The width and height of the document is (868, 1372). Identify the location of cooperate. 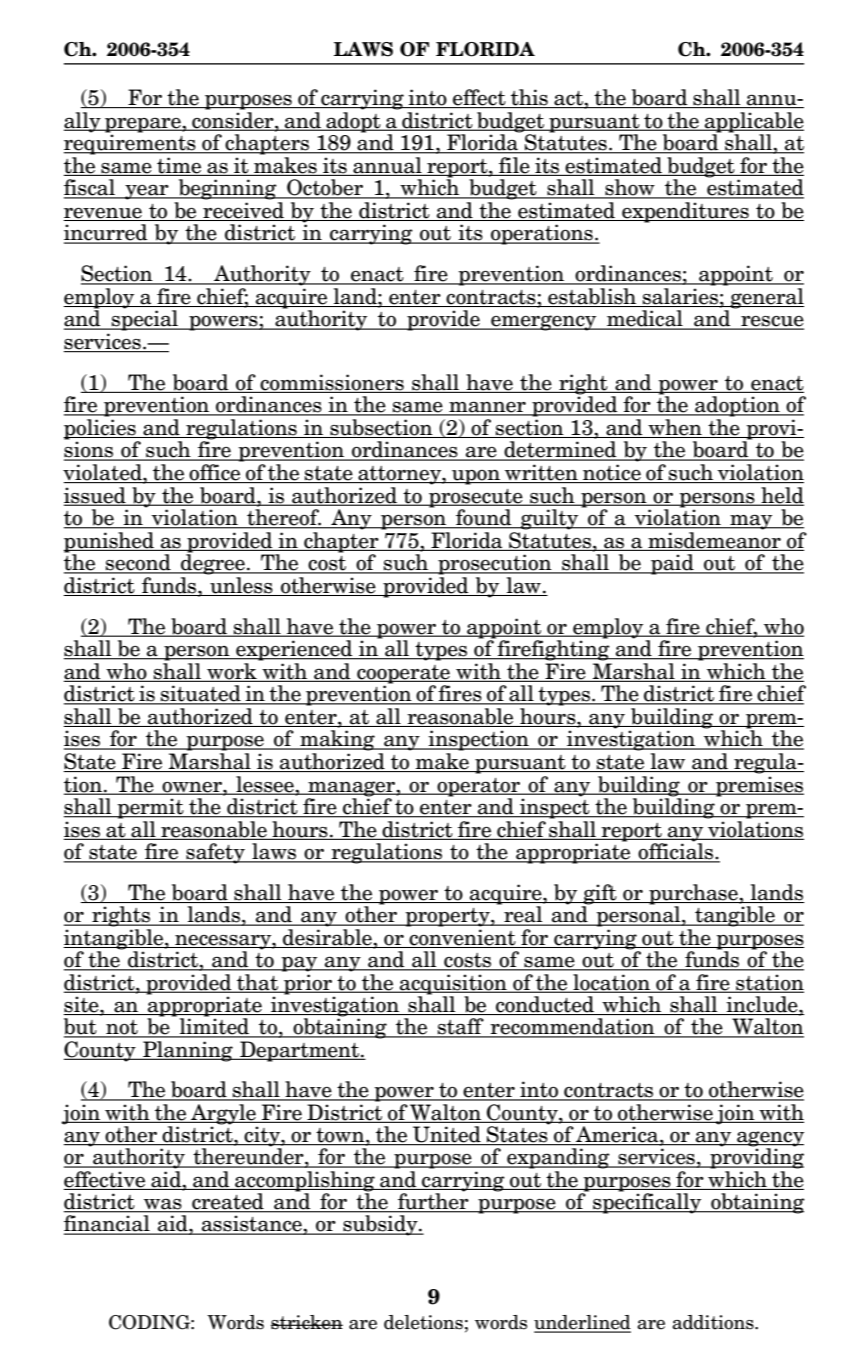
(403, 674).
